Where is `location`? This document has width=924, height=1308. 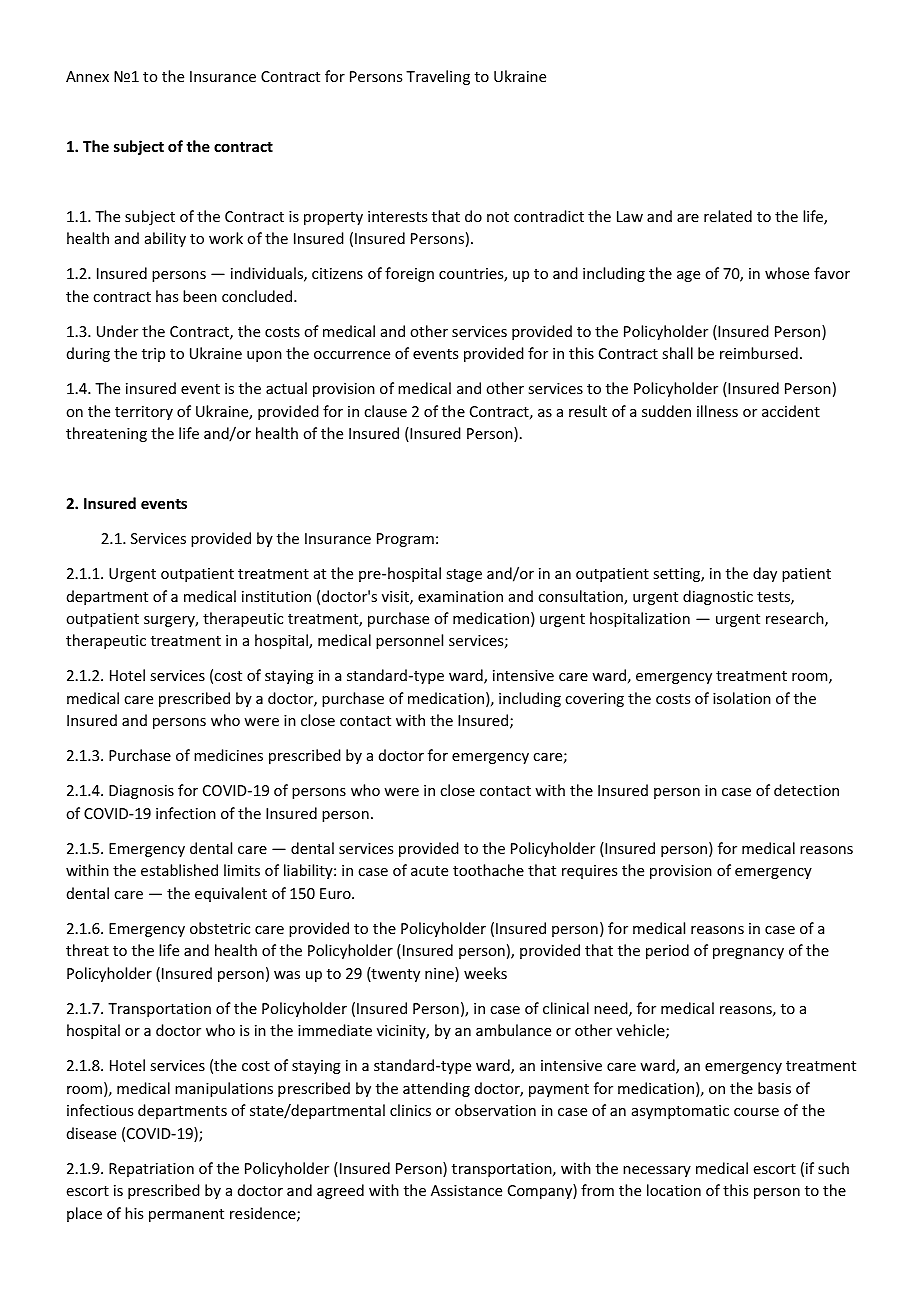 location is located at coordinates (674, 1190).
